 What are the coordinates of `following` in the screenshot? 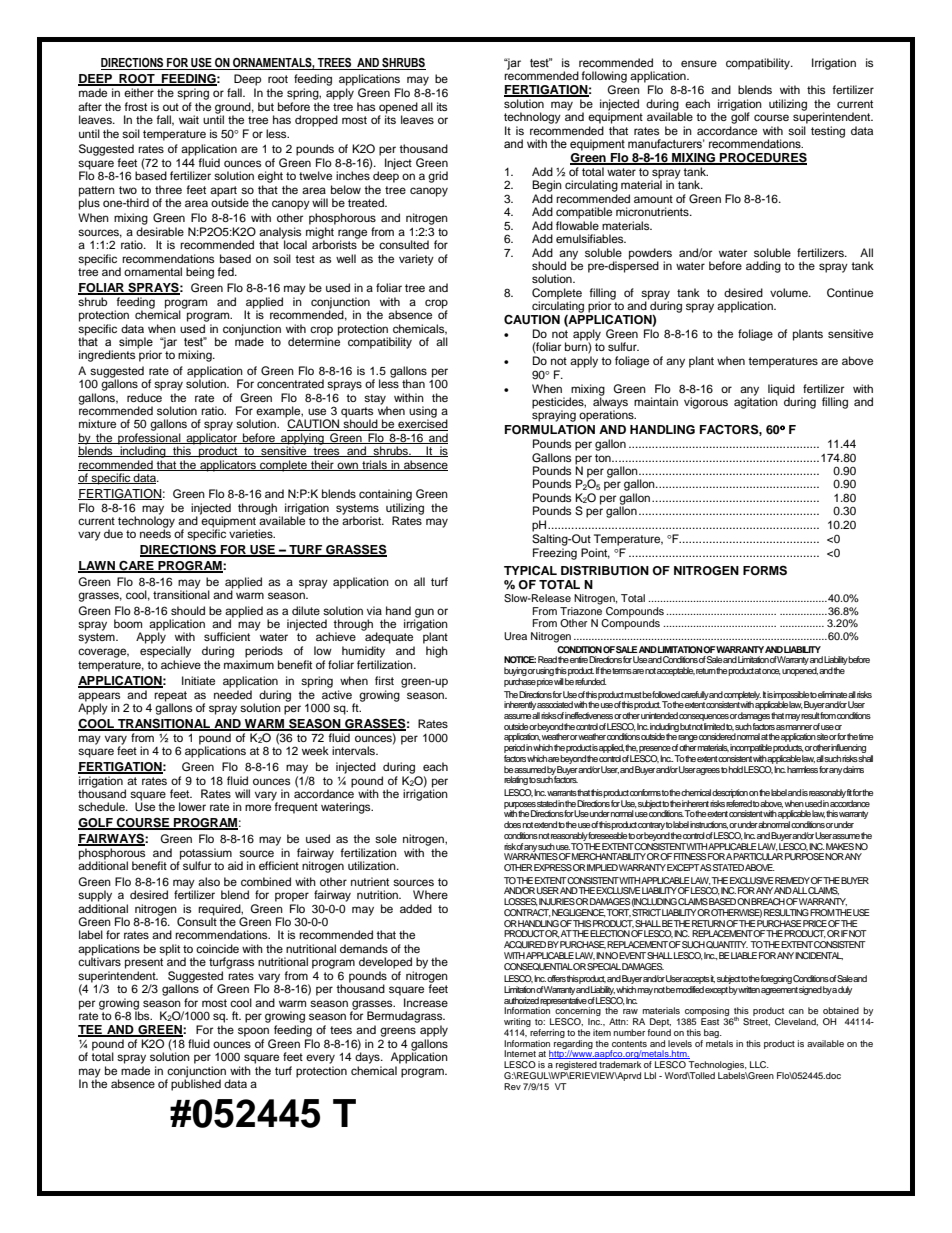 It's located at (604, 77).
